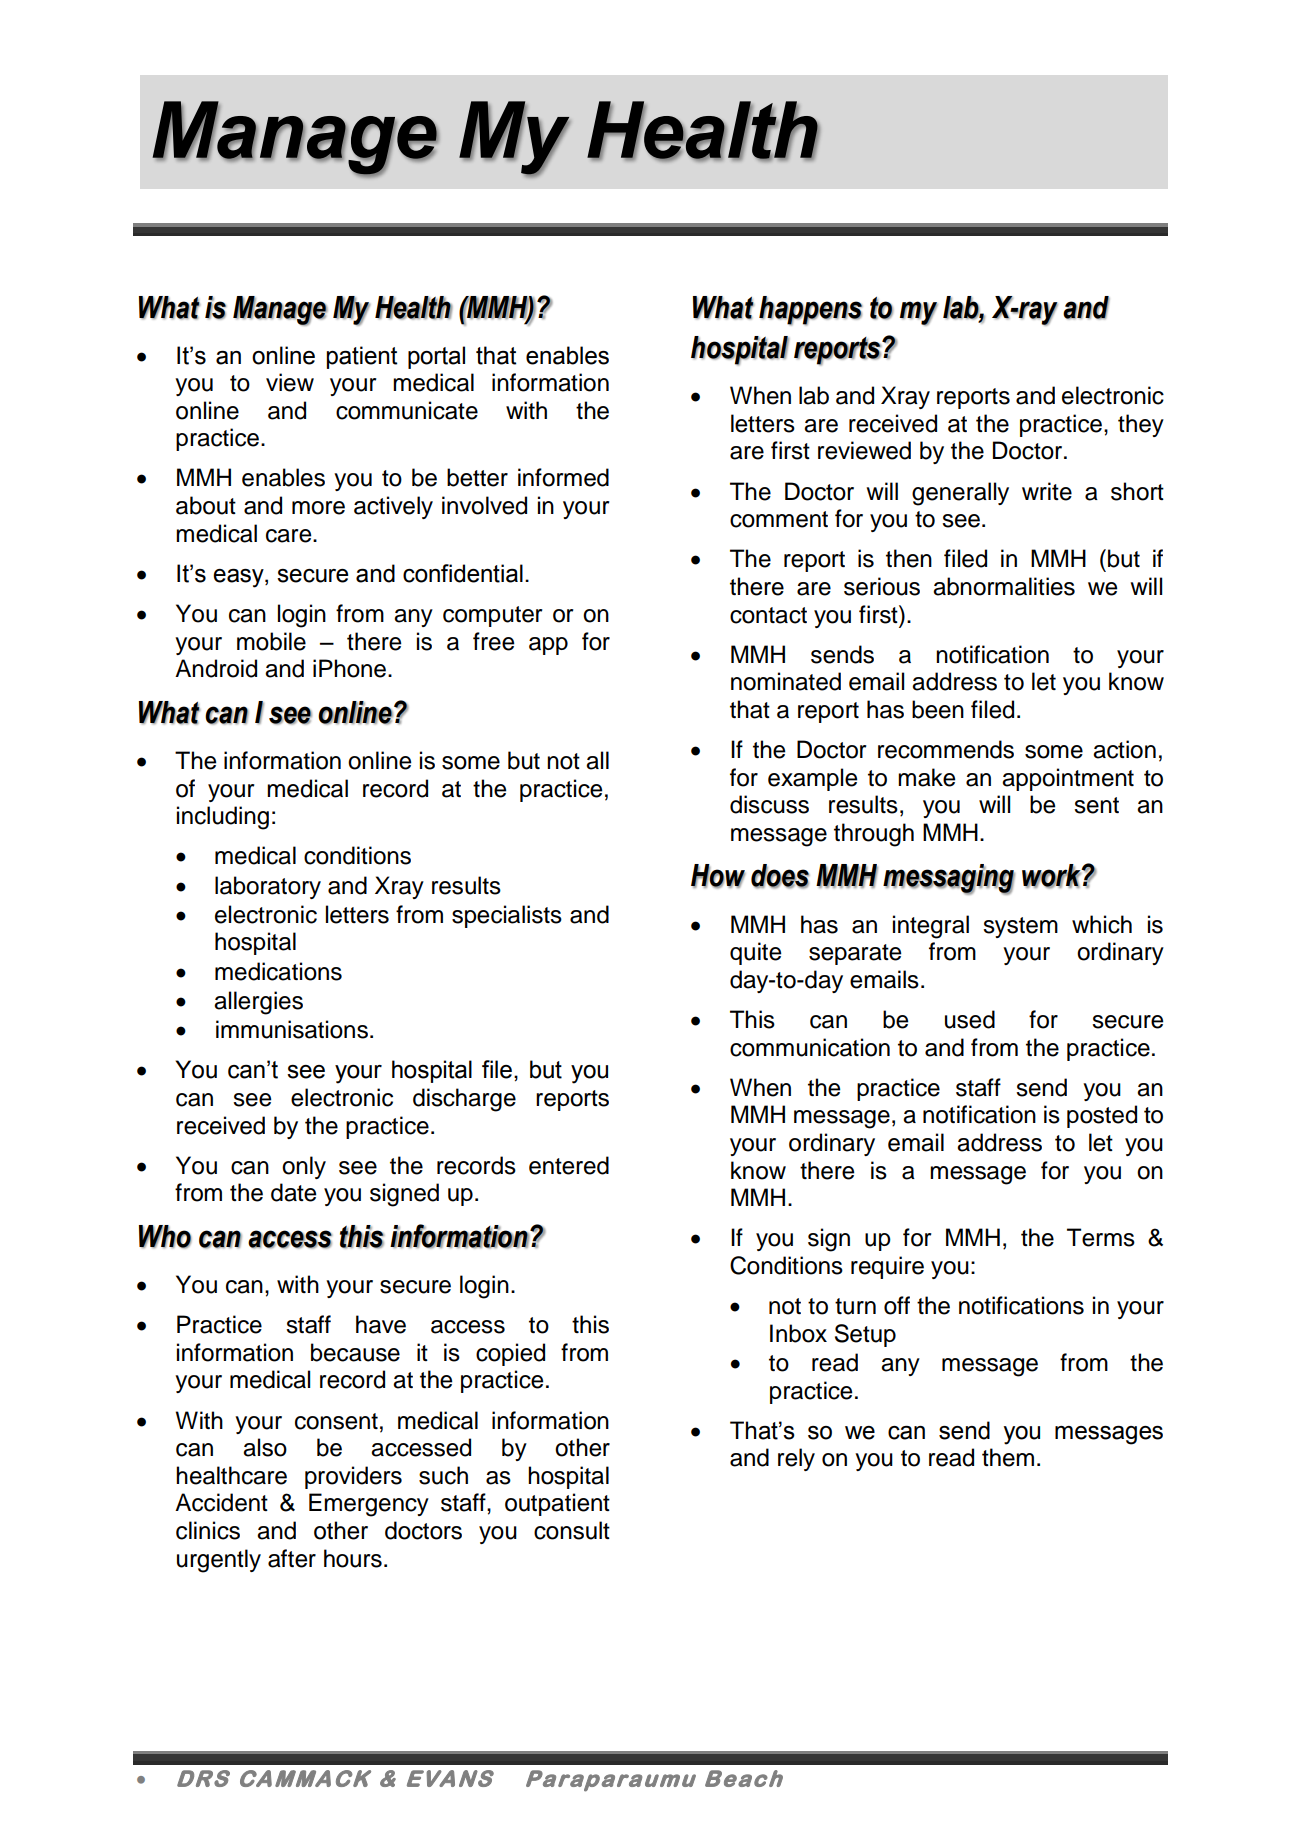 This screenshot has height=1838, width=1300. Describe the element at coordinates (811, 311) in the screenshot. I see `happens` at that location.
